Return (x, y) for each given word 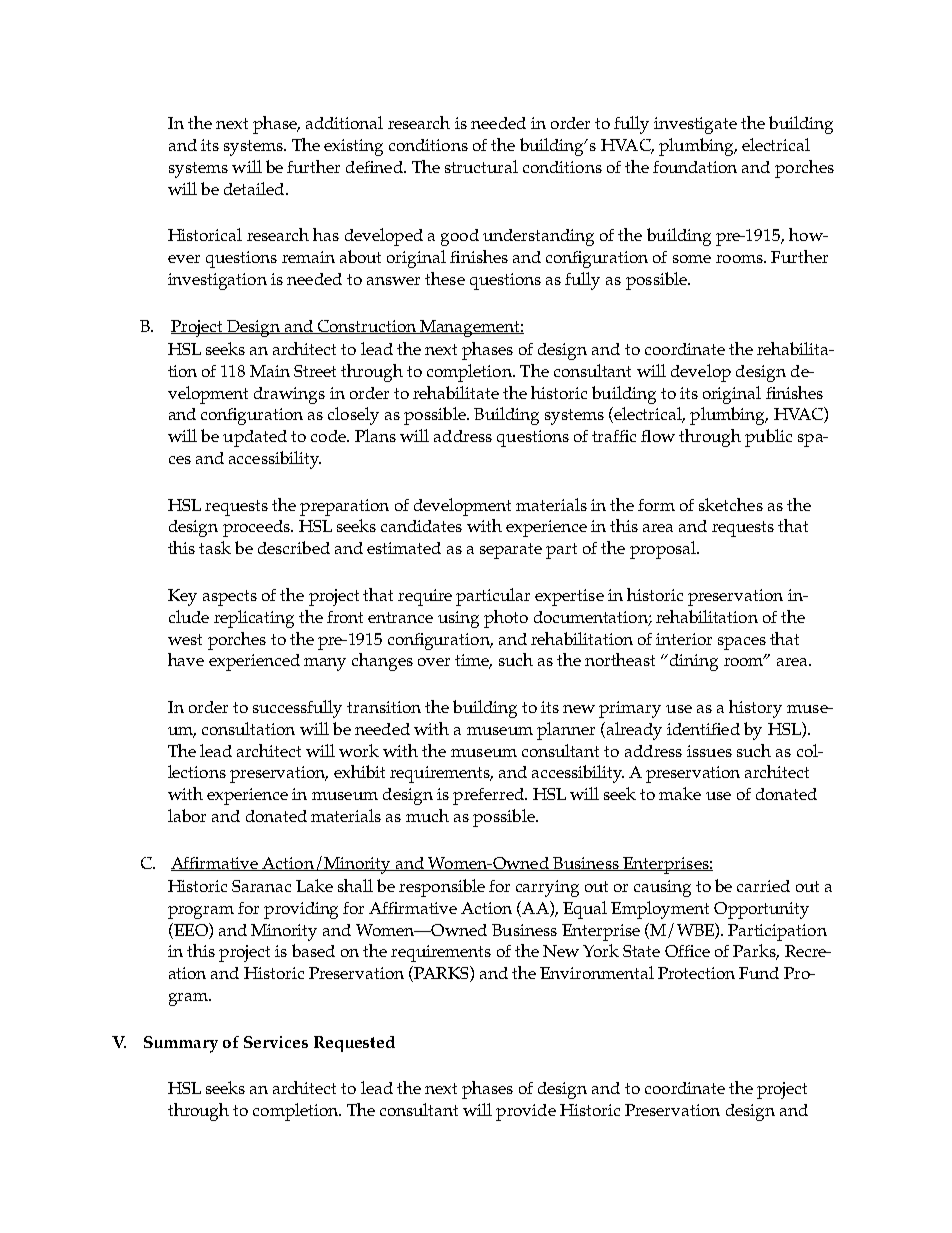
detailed (255, 188)
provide (526, 1112)
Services (276, 1042)
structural (481, 166)
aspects (230, 598)
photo (506, 619)
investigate (695, 125)
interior (684, 639)
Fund (759, 973)
